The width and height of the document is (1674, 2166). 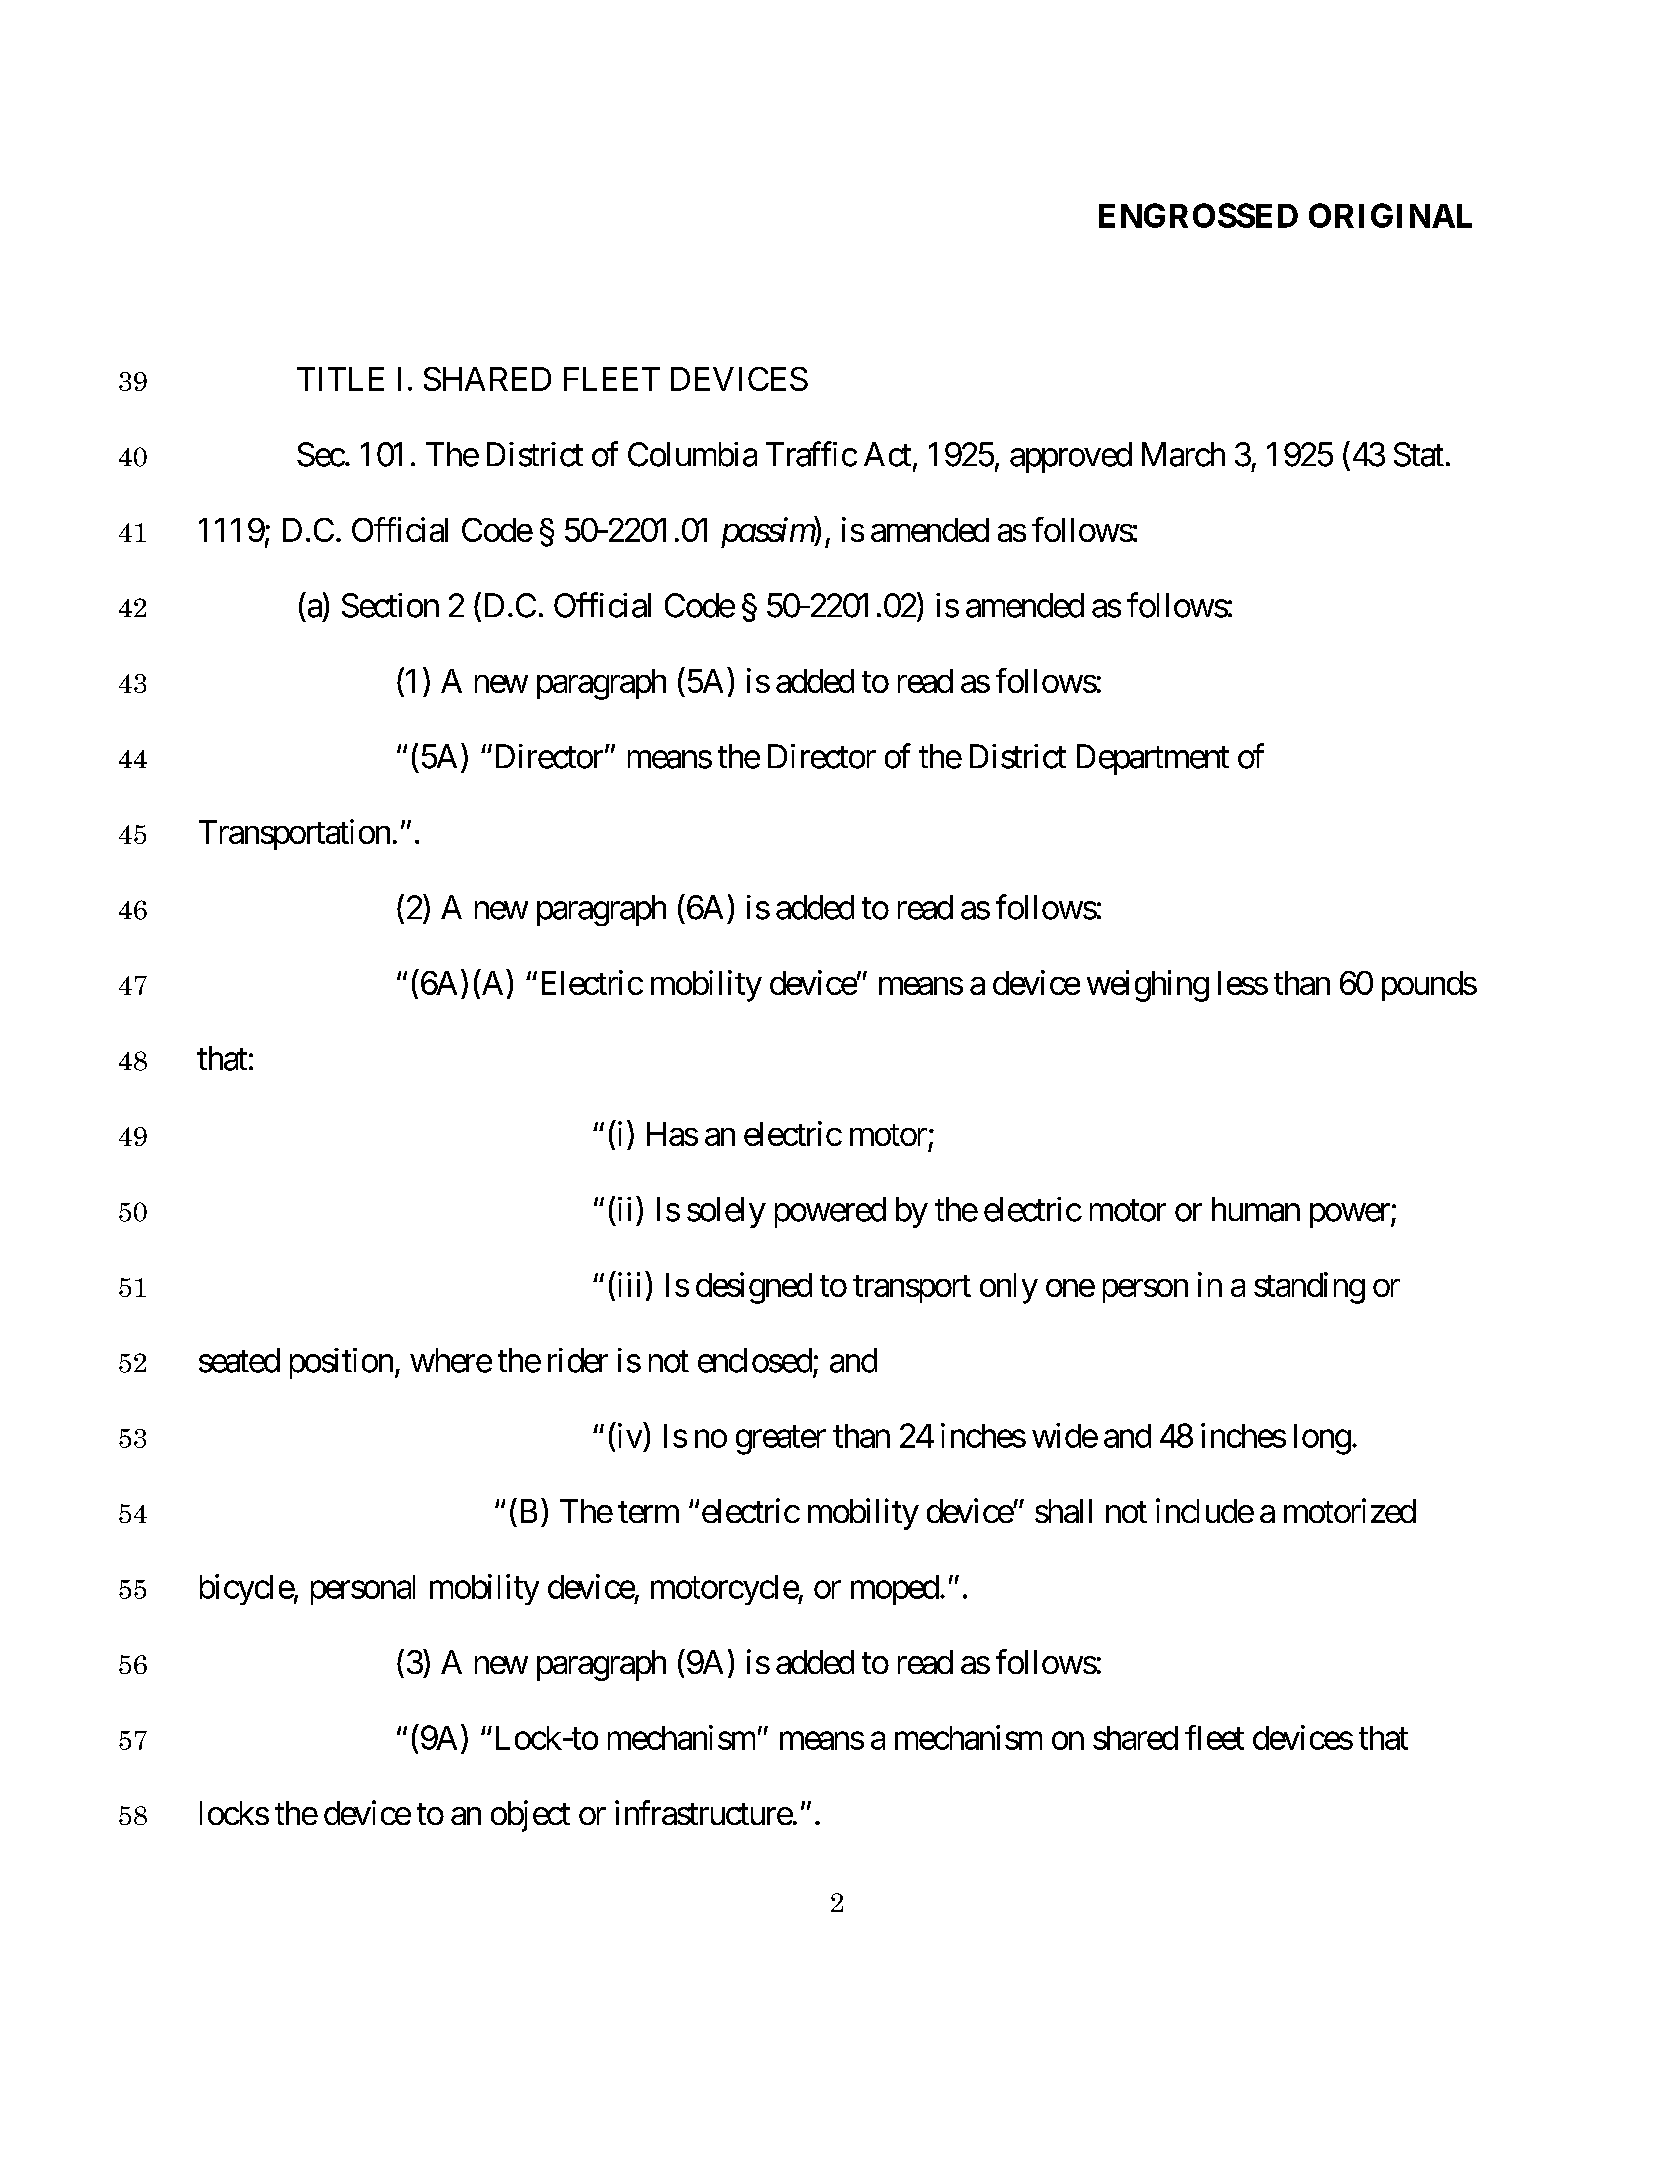 I want to click on human, so click(x=1256, y=1209).
